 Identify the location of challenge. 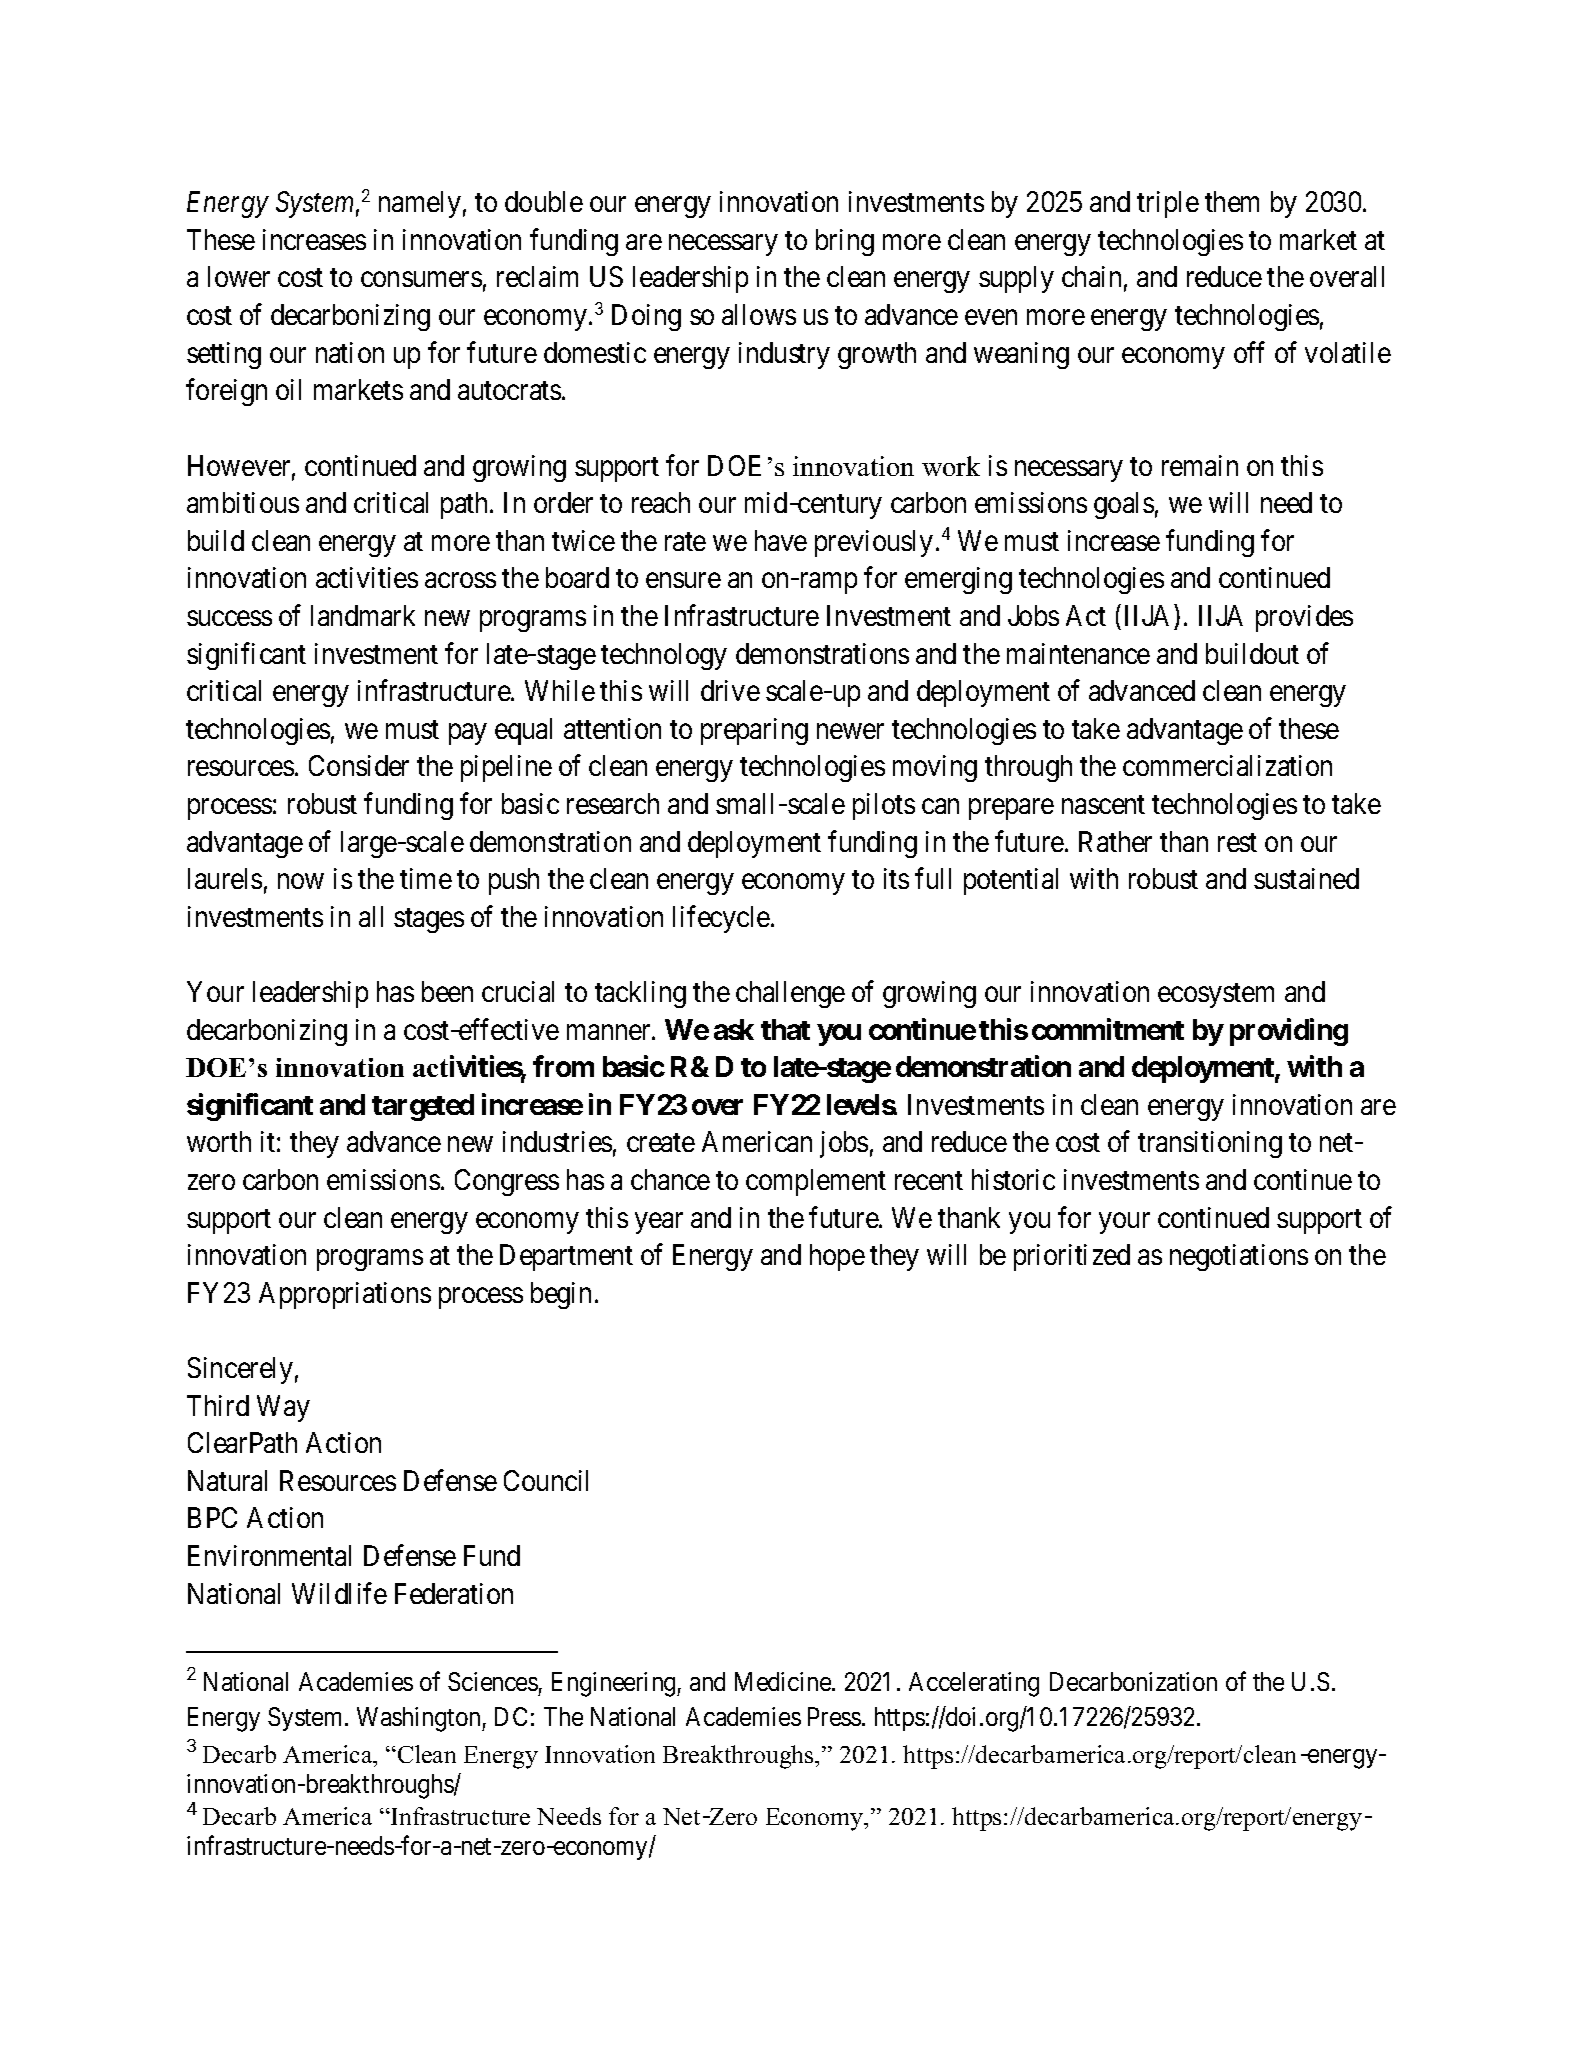
(790, 994).
